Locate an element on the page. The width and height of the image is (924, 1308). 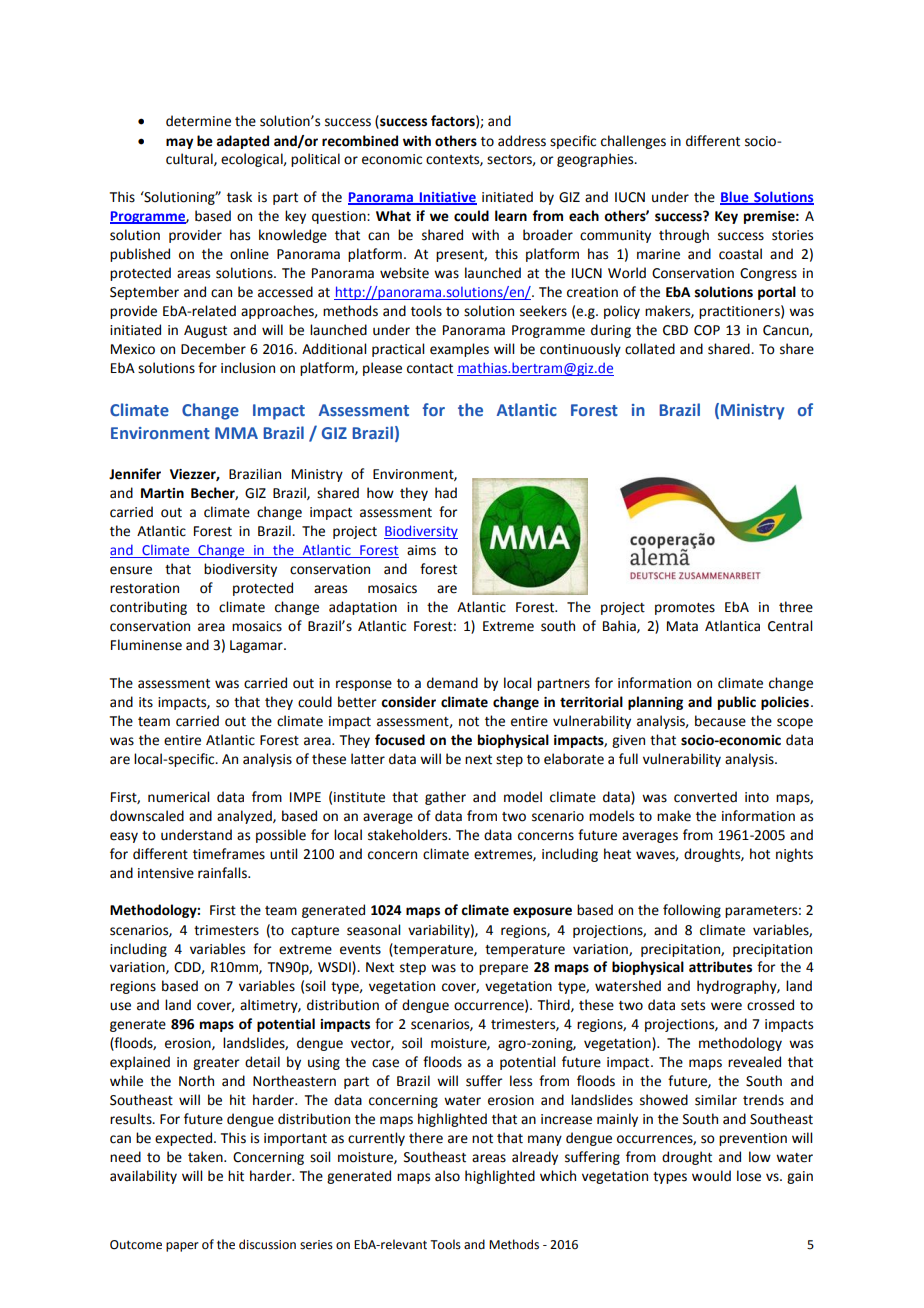
hot is located at coordinates (760, 854).
